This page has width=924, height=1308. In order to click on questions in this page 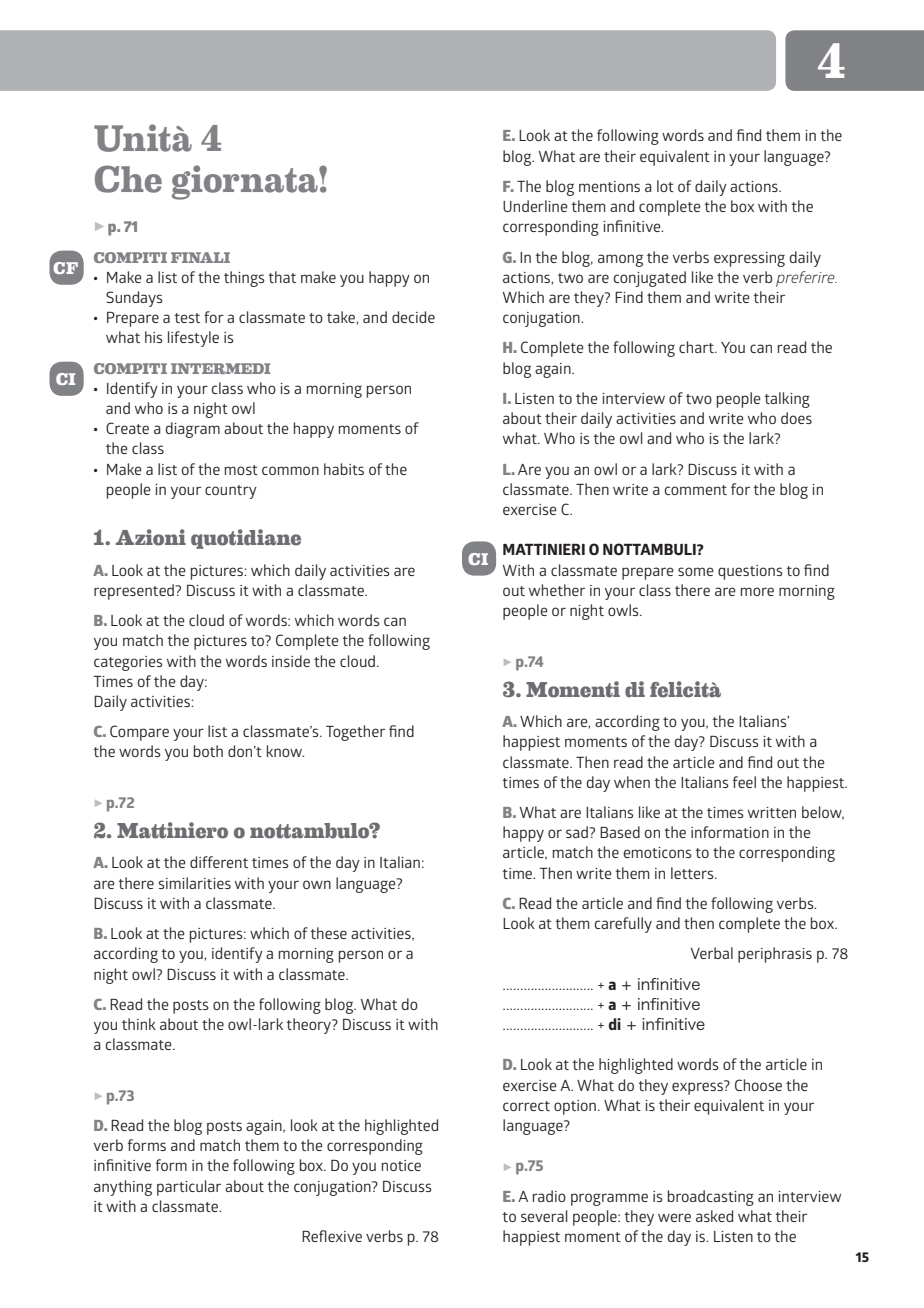, I will do `click(750, 572)`.
